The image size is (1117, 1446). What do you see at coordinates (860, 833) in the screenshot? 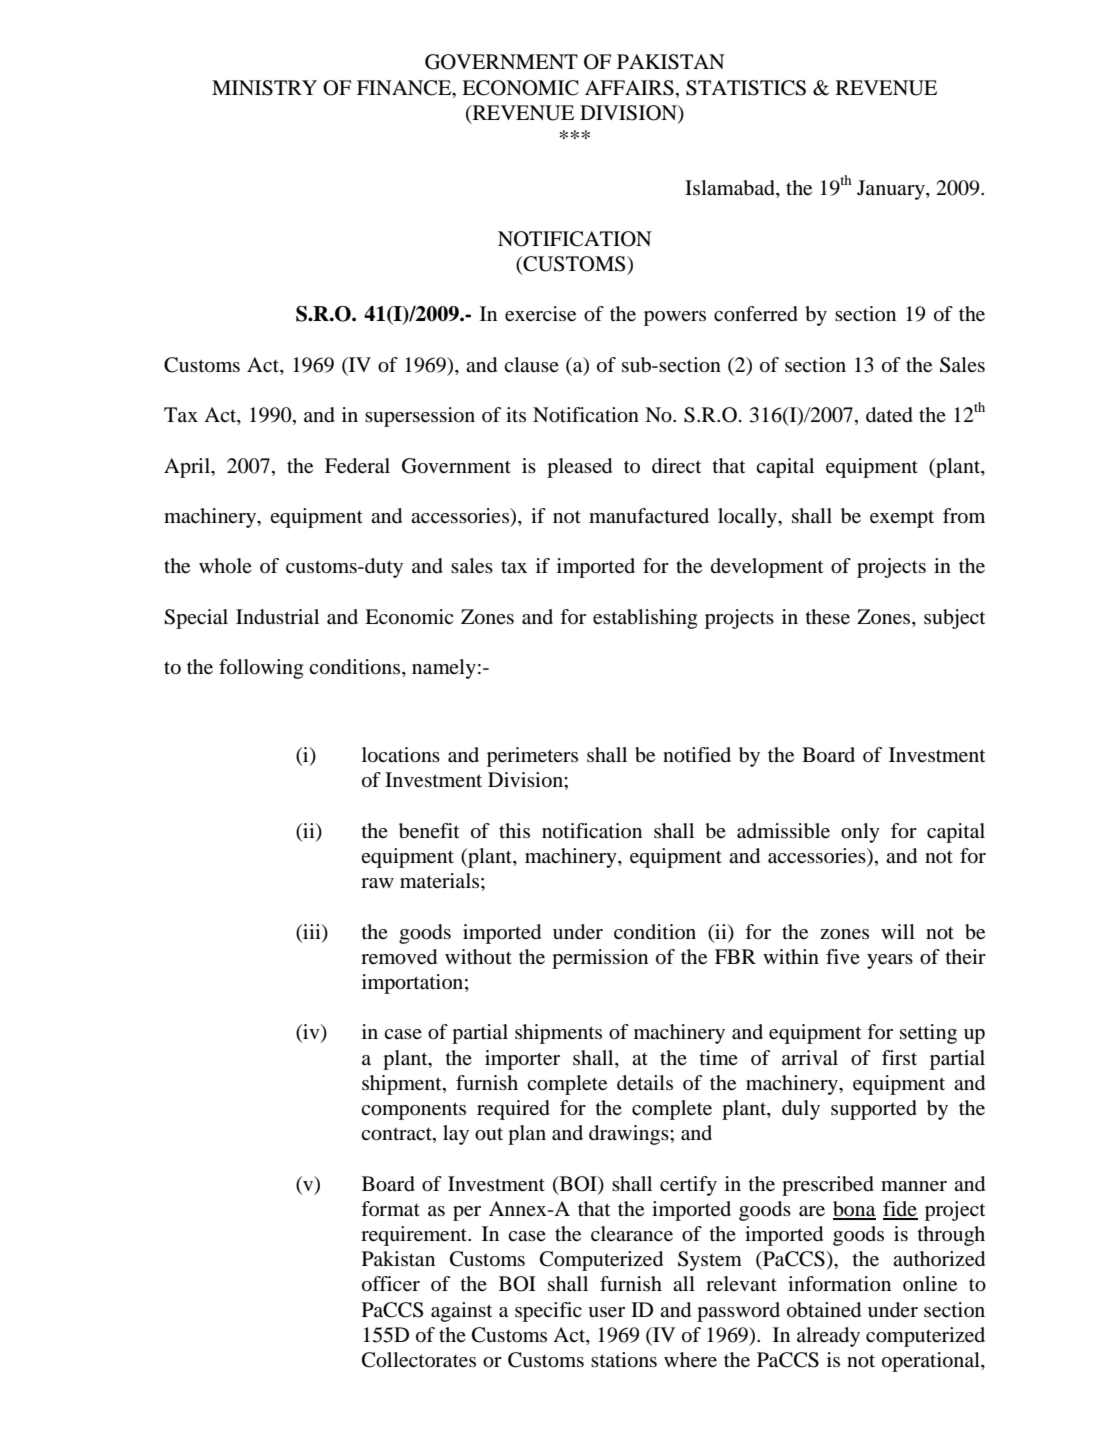
I see `only` at bounding box center [860, 833].
